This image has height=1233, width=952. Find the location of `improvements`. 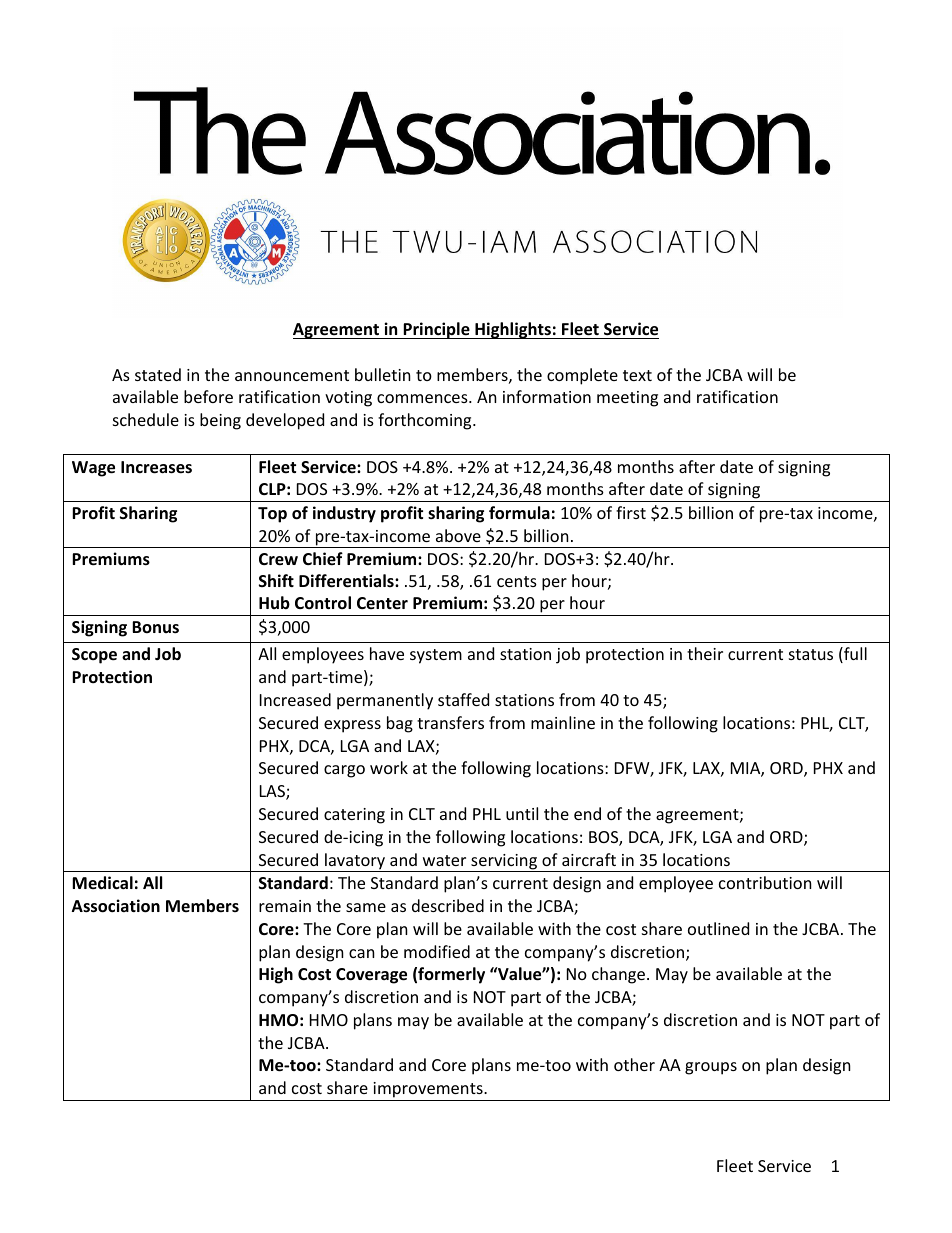

improvements is located at coordinates (428, 1091).
